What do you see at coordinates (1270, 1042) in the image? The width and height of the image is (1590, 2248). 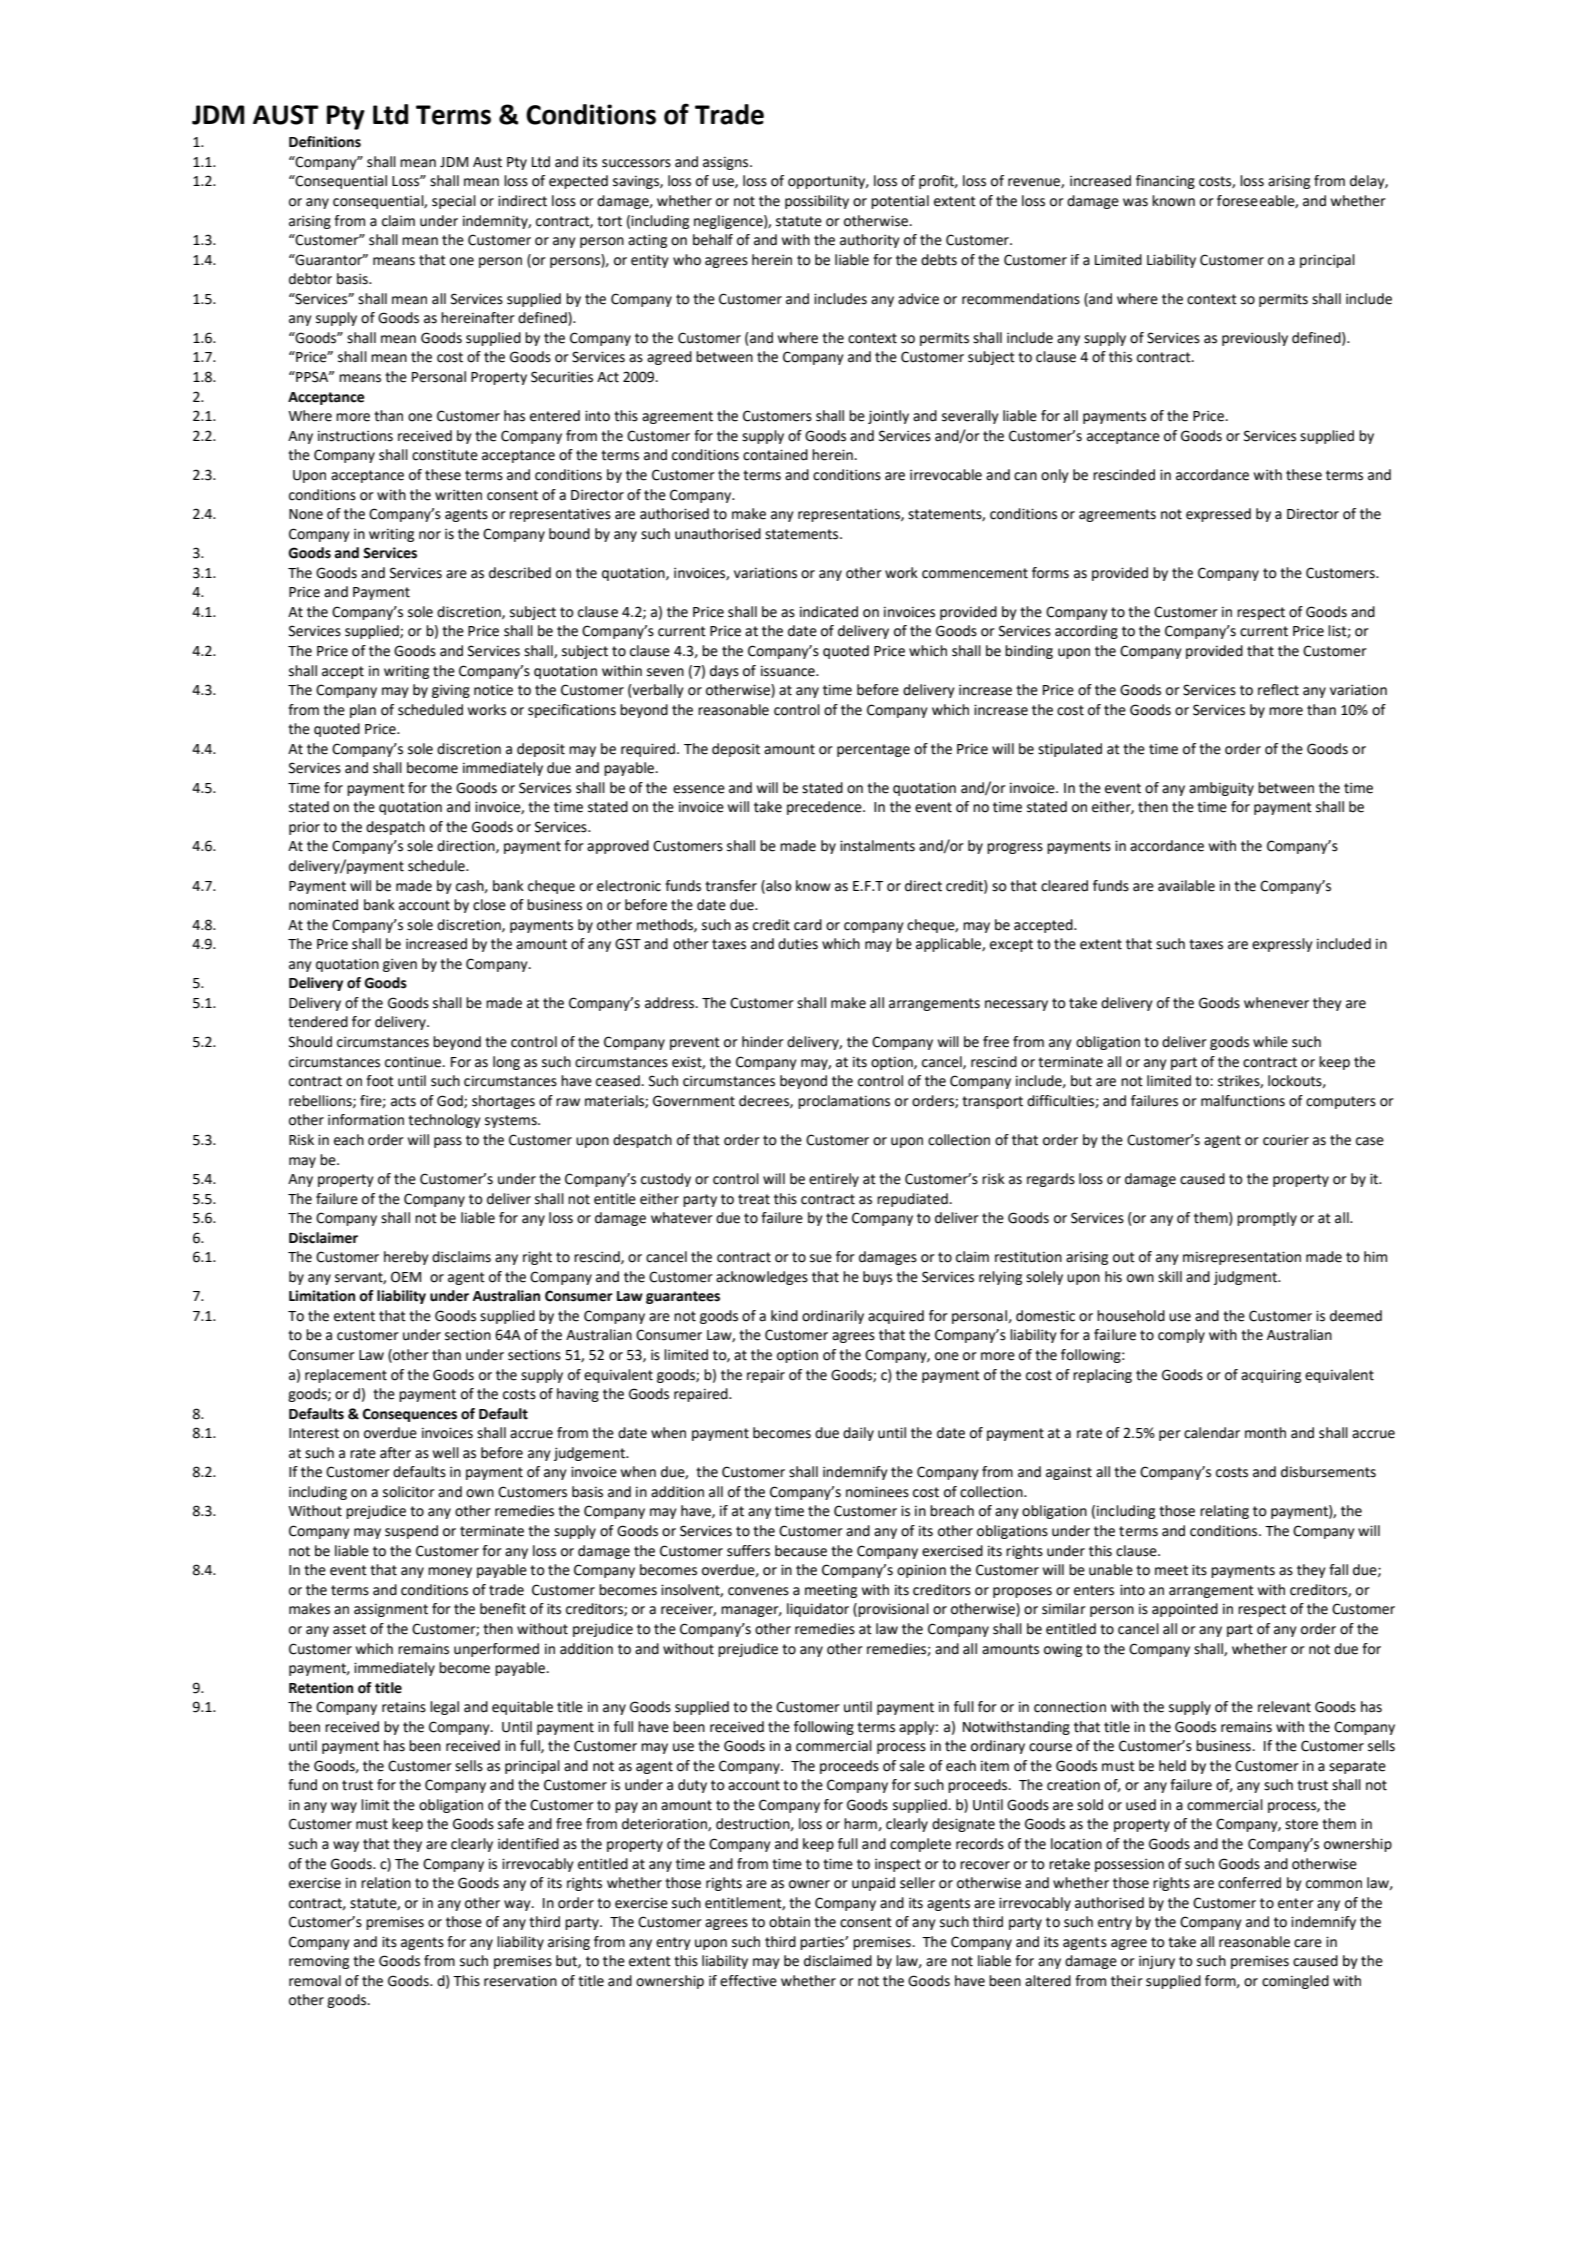 I see `while` at bounding box center [1270, 1042].
